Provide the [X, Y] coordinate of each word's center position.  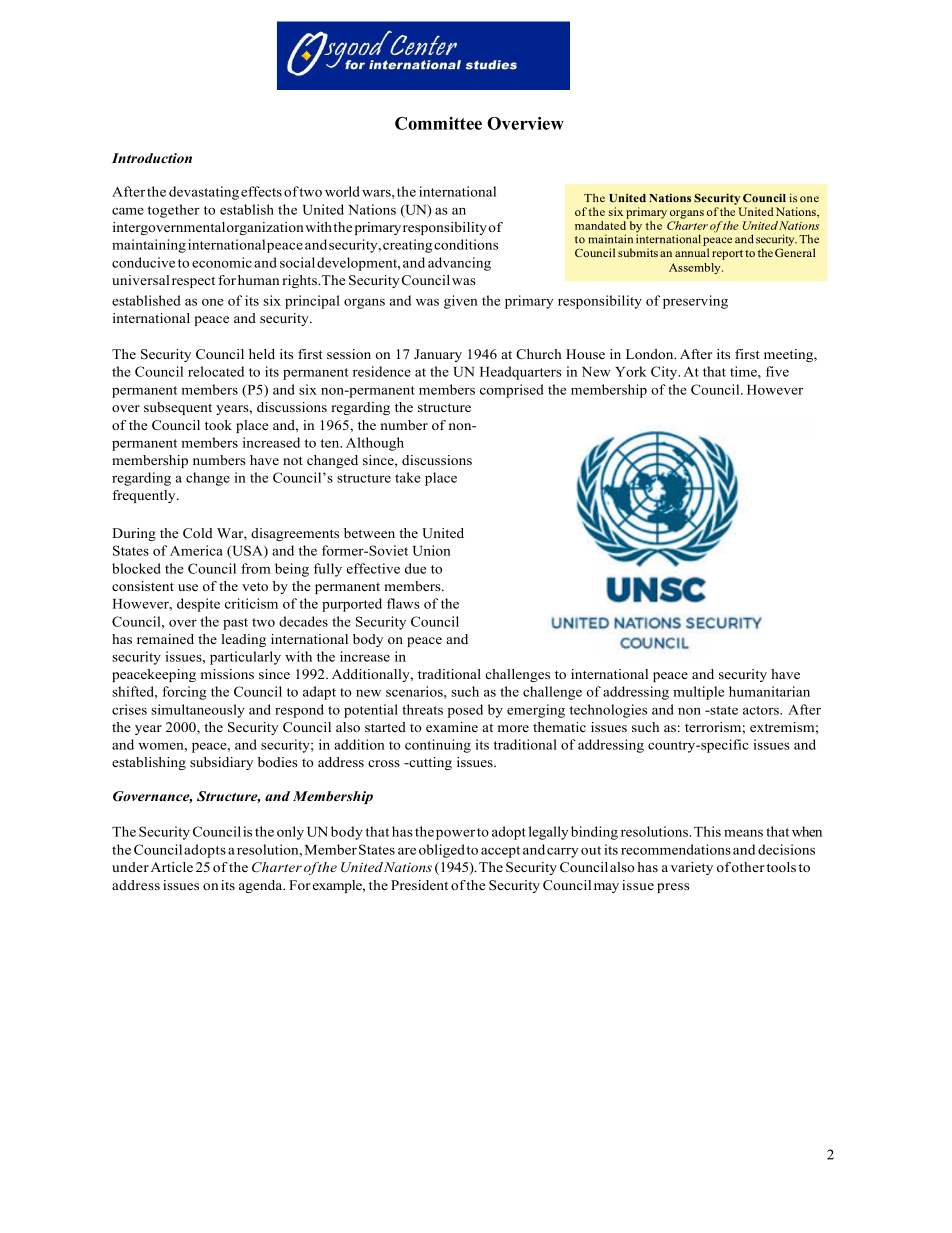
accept [500, 852]
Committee [438, 123]
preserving [695, 302]
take [408, 477]
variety [692, 868]
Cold [198, 533]
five [777, 371]
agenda [262, 886]
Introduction [152, 158]
